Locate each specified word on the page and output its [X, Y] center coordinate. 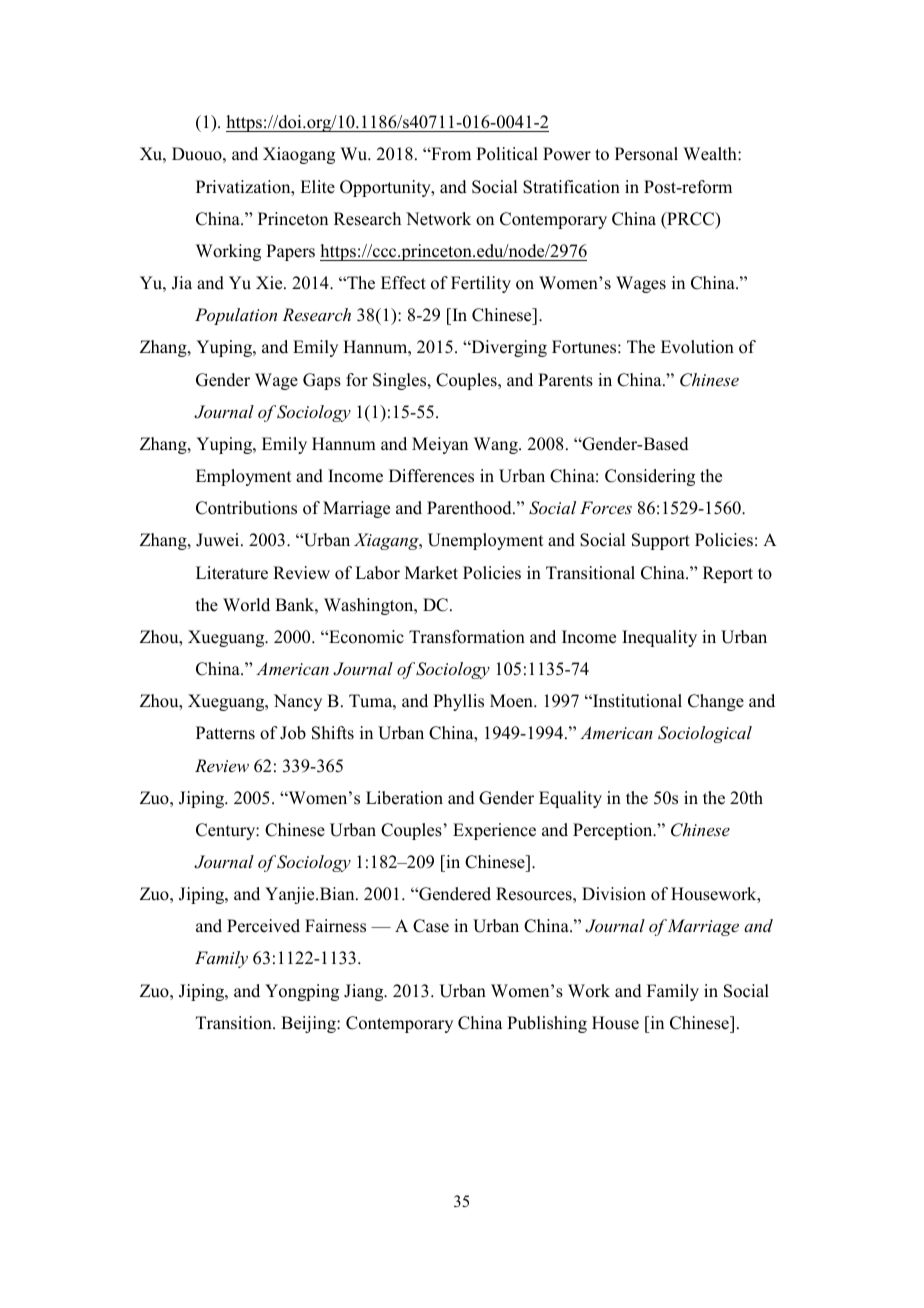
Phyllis [458, 702]
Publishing [547, 1024]
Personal [646, 154]
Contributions [246, 508]
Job [293, 733]
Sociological [705, 734]
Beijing [309, 1024]
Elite [317, 187]
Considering [650, 477]
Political [507, 154]
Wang [497, 445]
